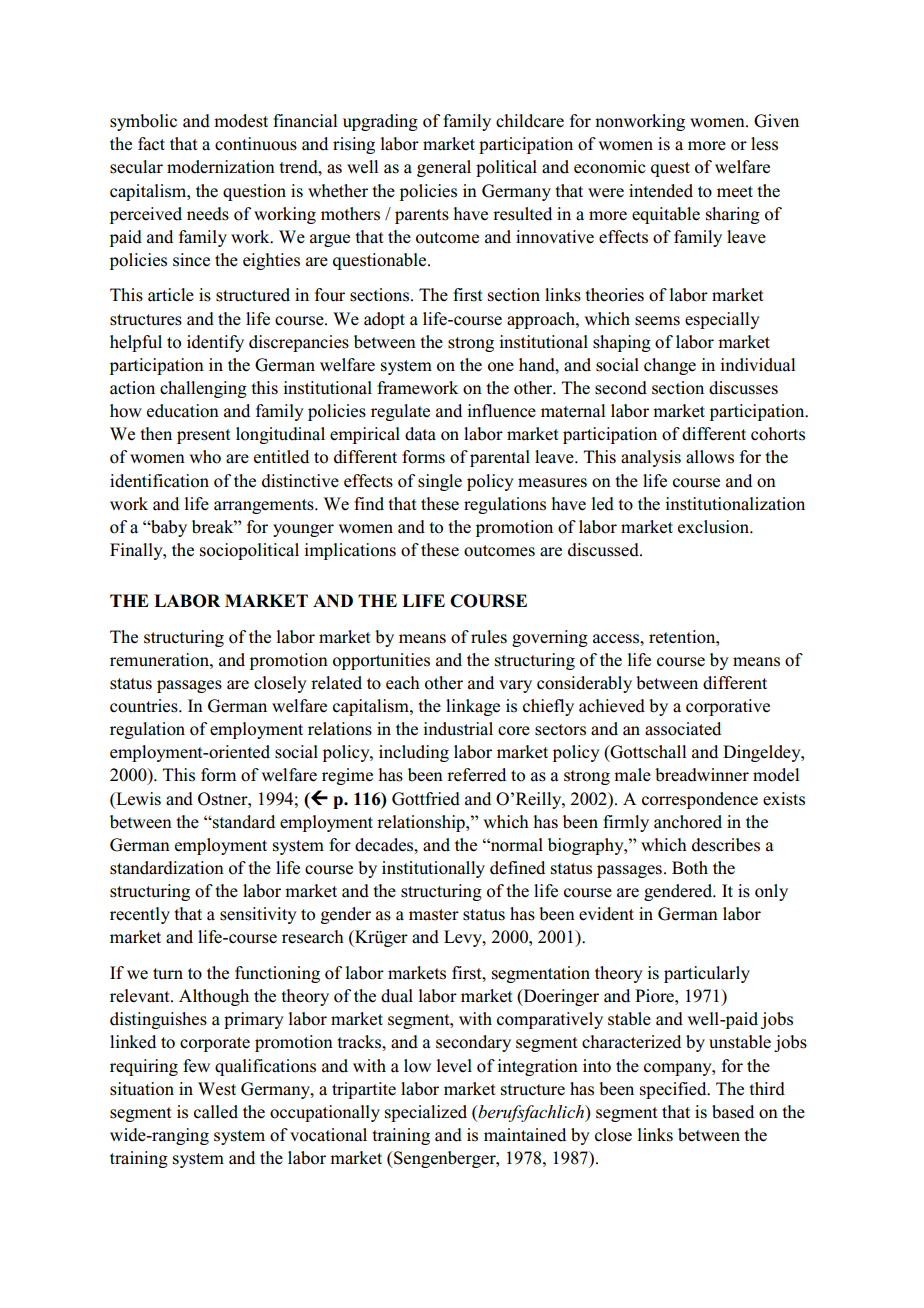 The height and width of the screenshot is (1308, 924). What do you see at coordinates (145, 706) in the screenshot?
I see `countries` at bounding box center [145, 706].
